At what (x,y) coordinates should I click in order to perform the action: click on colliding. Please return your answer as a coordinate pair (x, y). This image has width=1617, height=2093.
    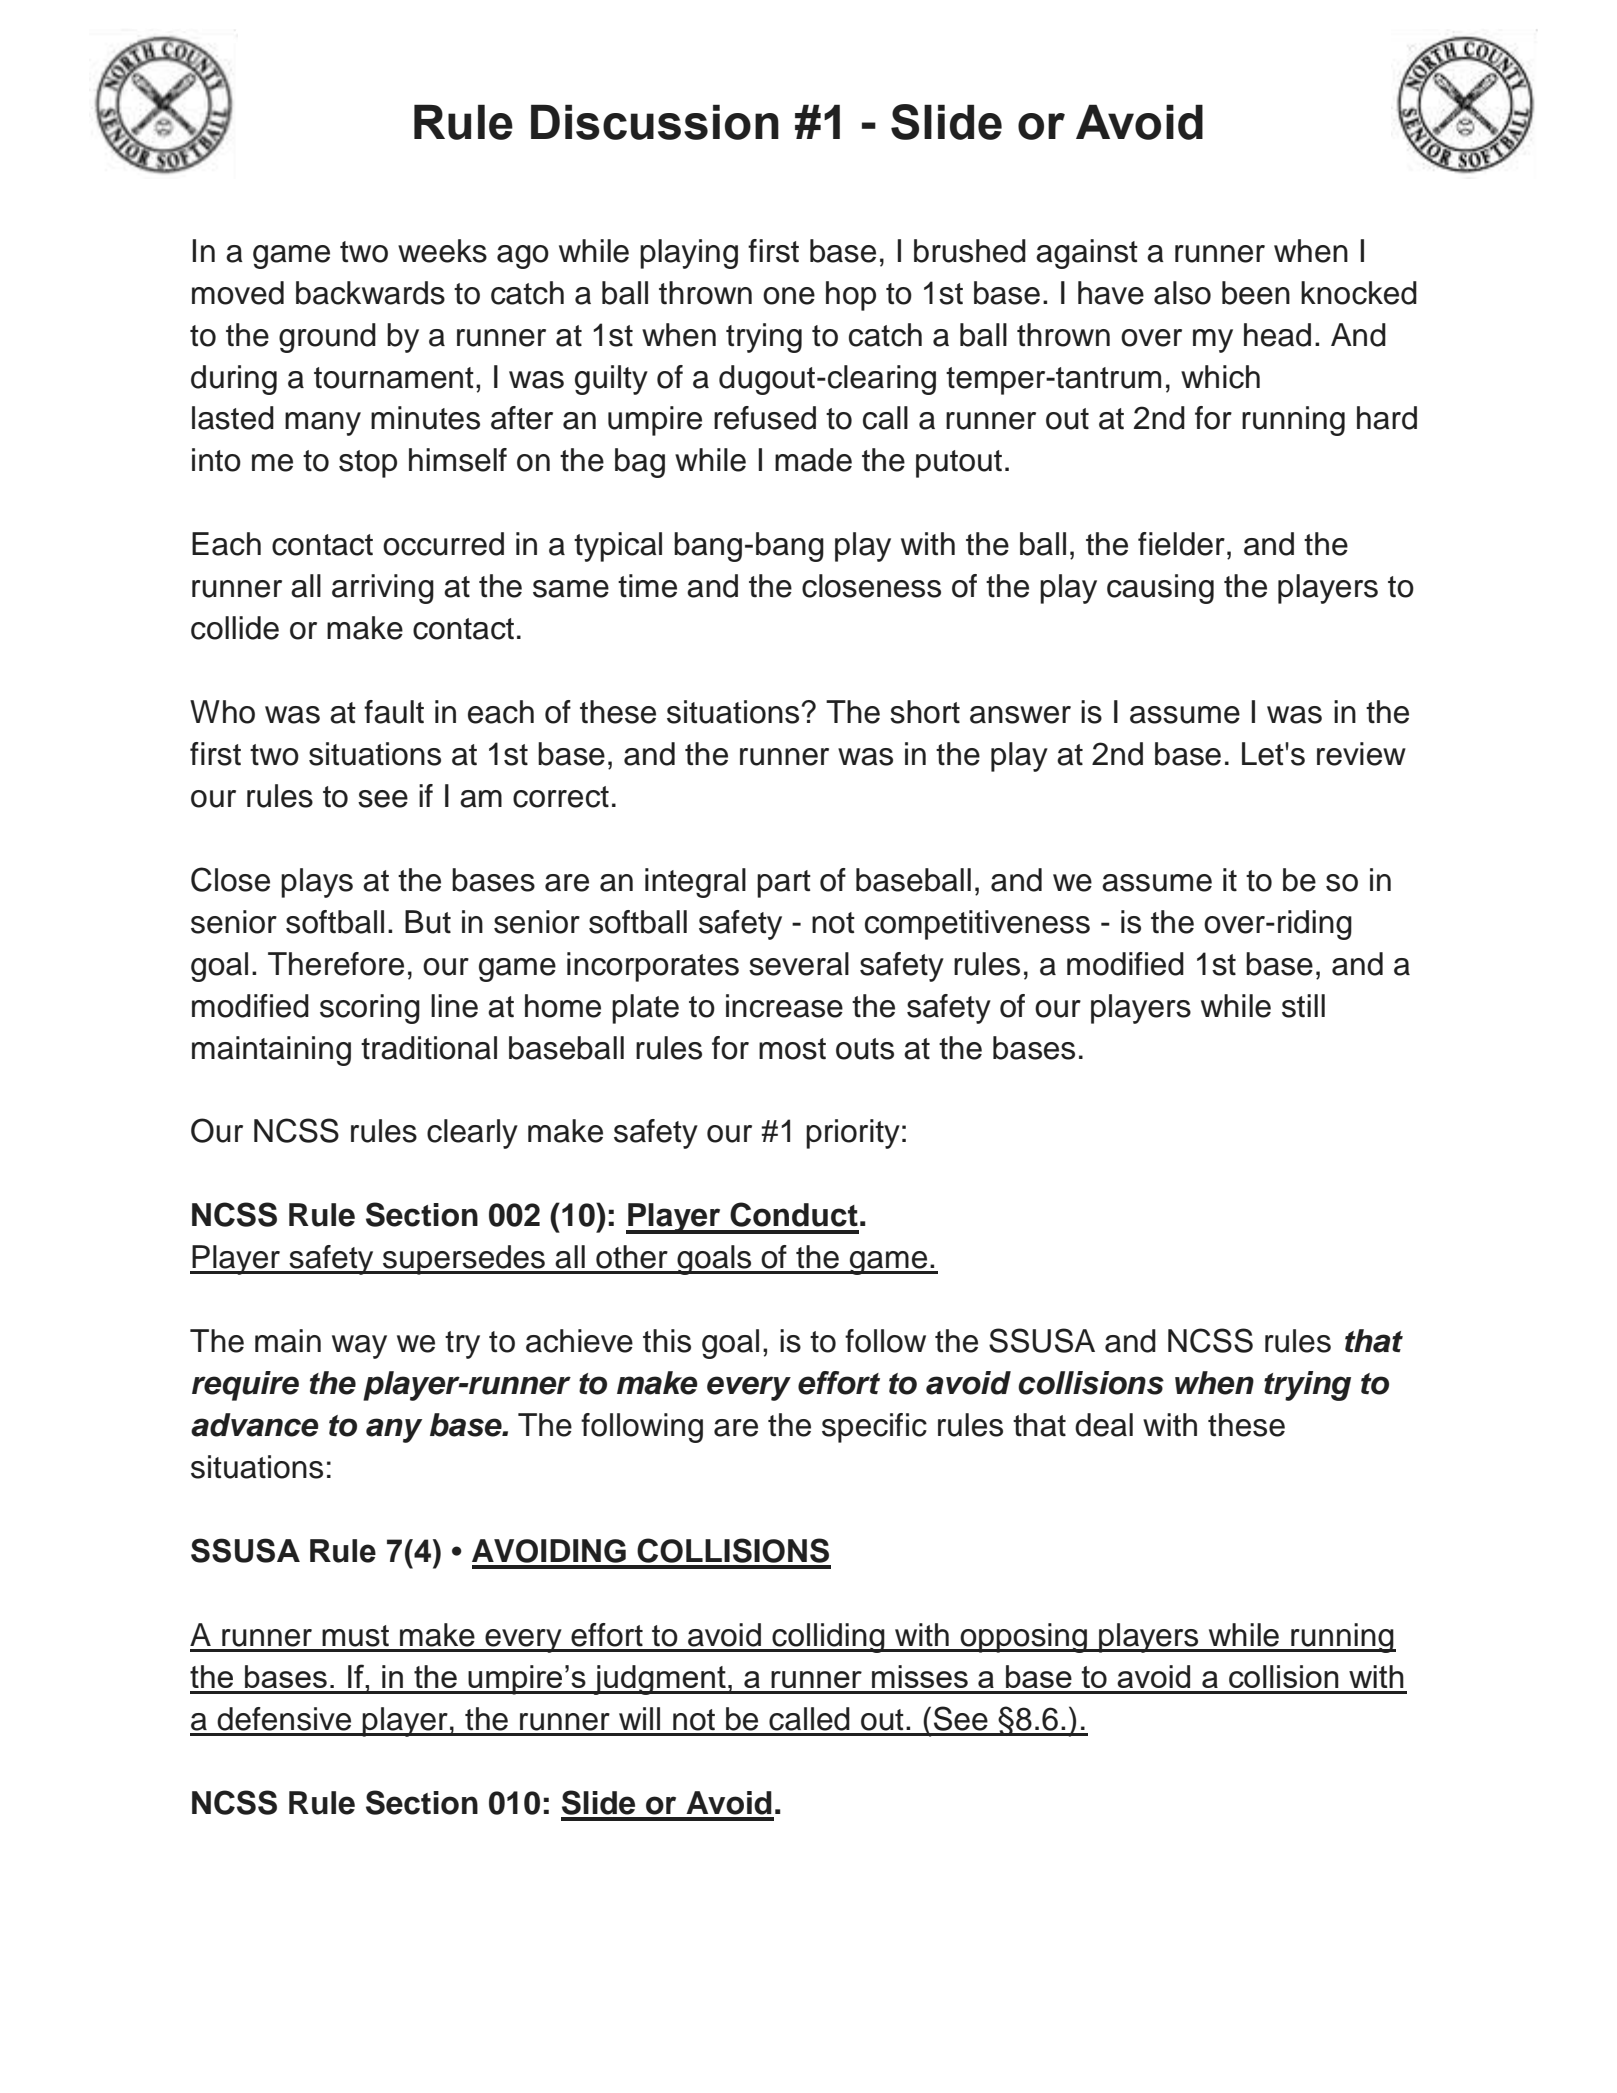
    Looking at the image, I should click on (828, 1638).
